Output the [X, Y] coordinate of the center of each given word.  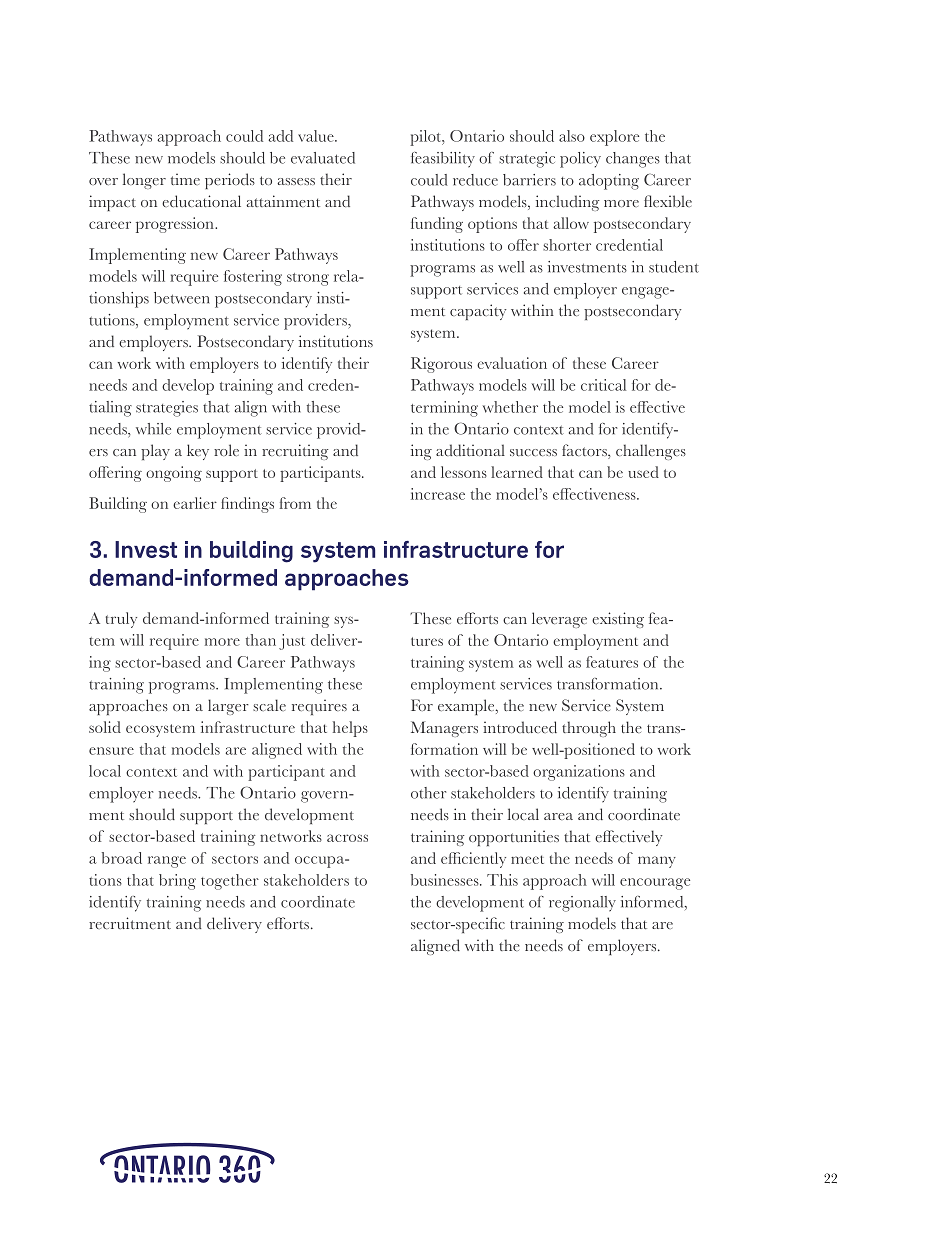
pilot [426, 138]
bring [177, 882]
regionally [582, 904]
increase [438, 494]
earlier [195, 503]
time [185, 179]
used [643, 472]
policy [580, 160]
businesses [446, 880]
